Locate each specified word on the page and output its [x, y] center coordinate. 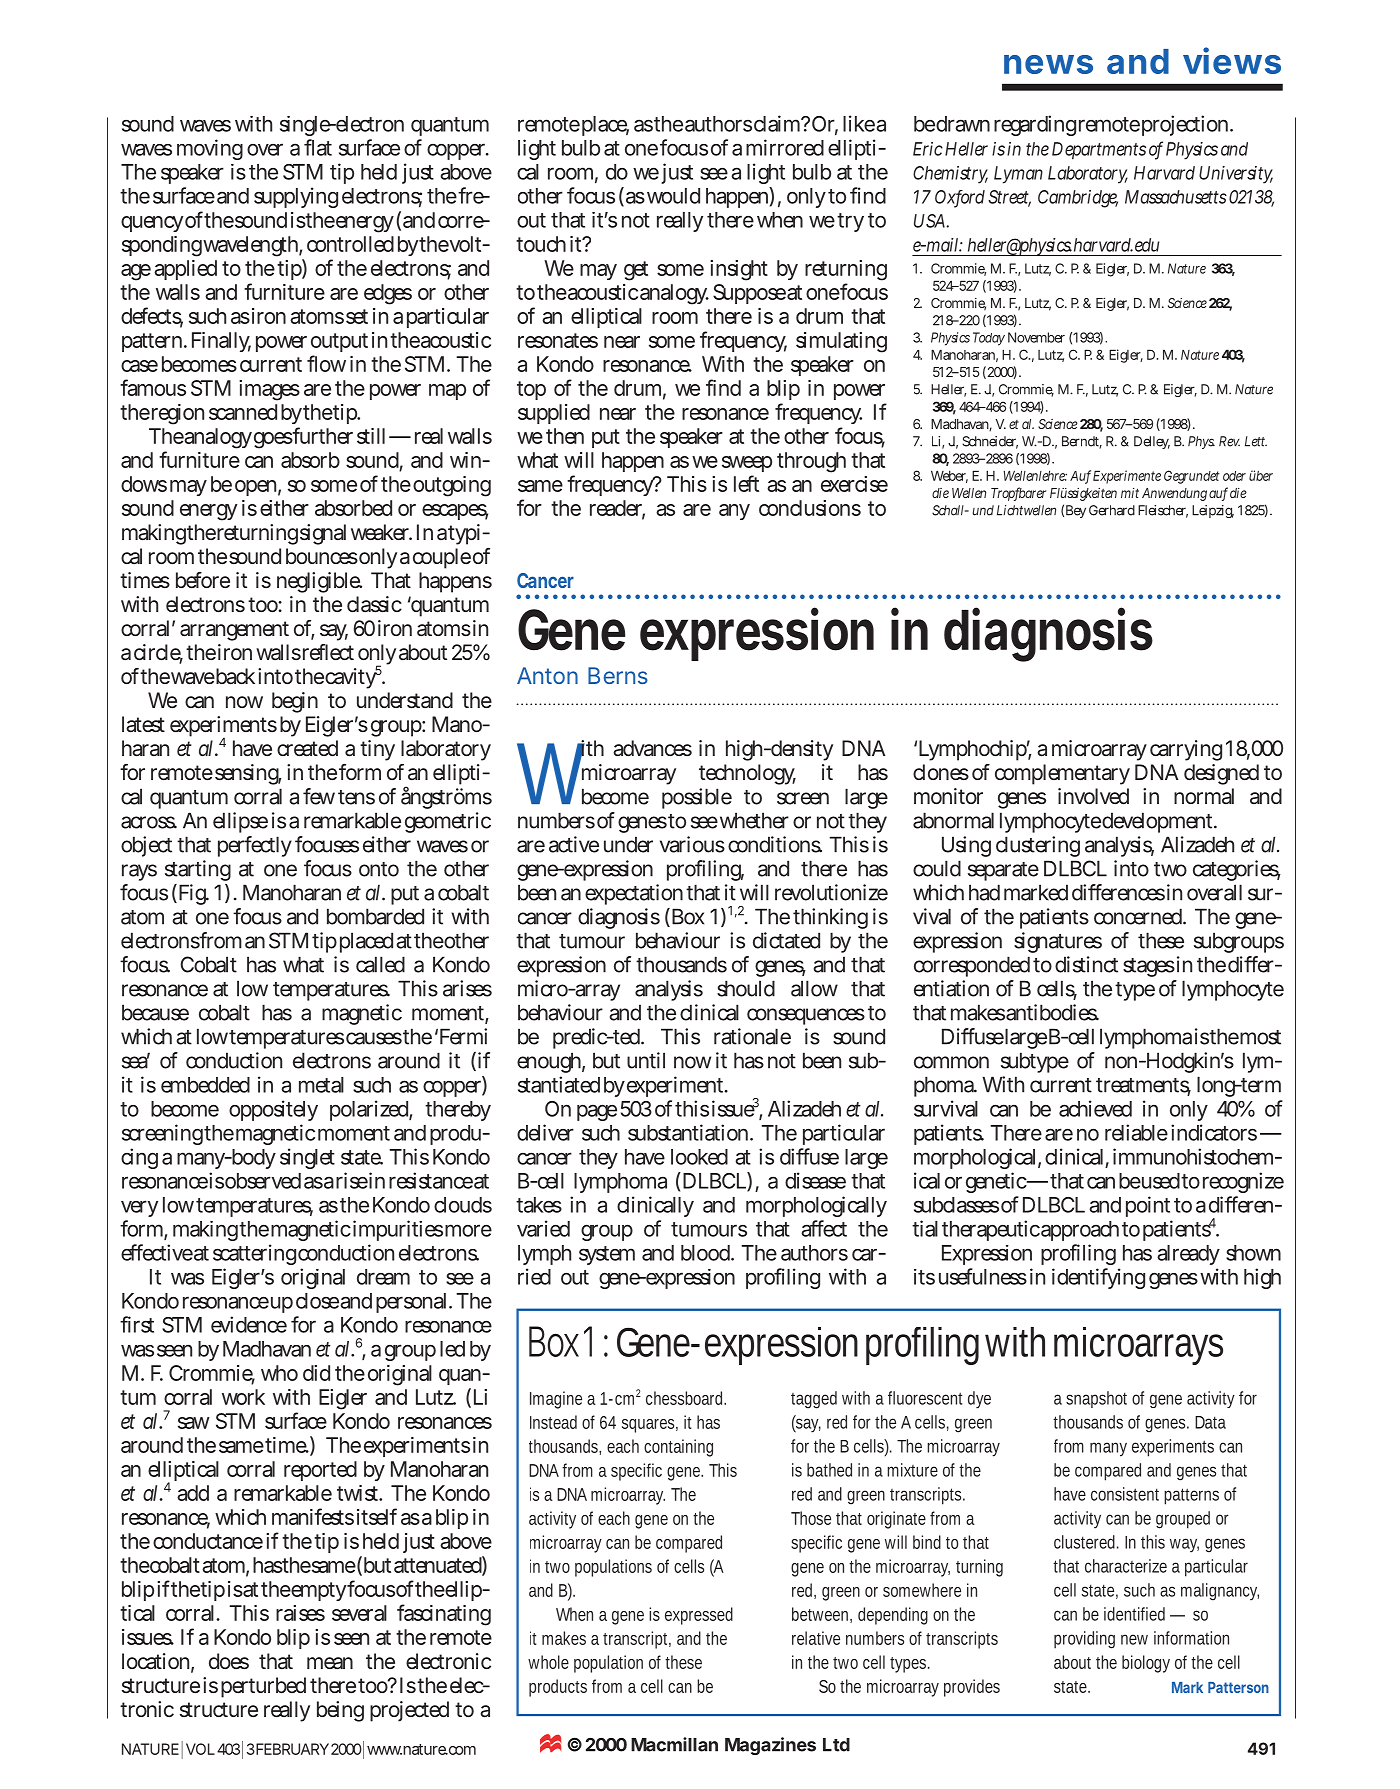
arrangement [234, 631]
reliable [1136, 1132]
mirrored [785, 147]
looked [699, 1157]
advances [652, 748]
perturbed [263, 1687]
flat [318, 147]
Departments [1099, 151]
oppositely [273, 1110]
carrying [1186, 750]
